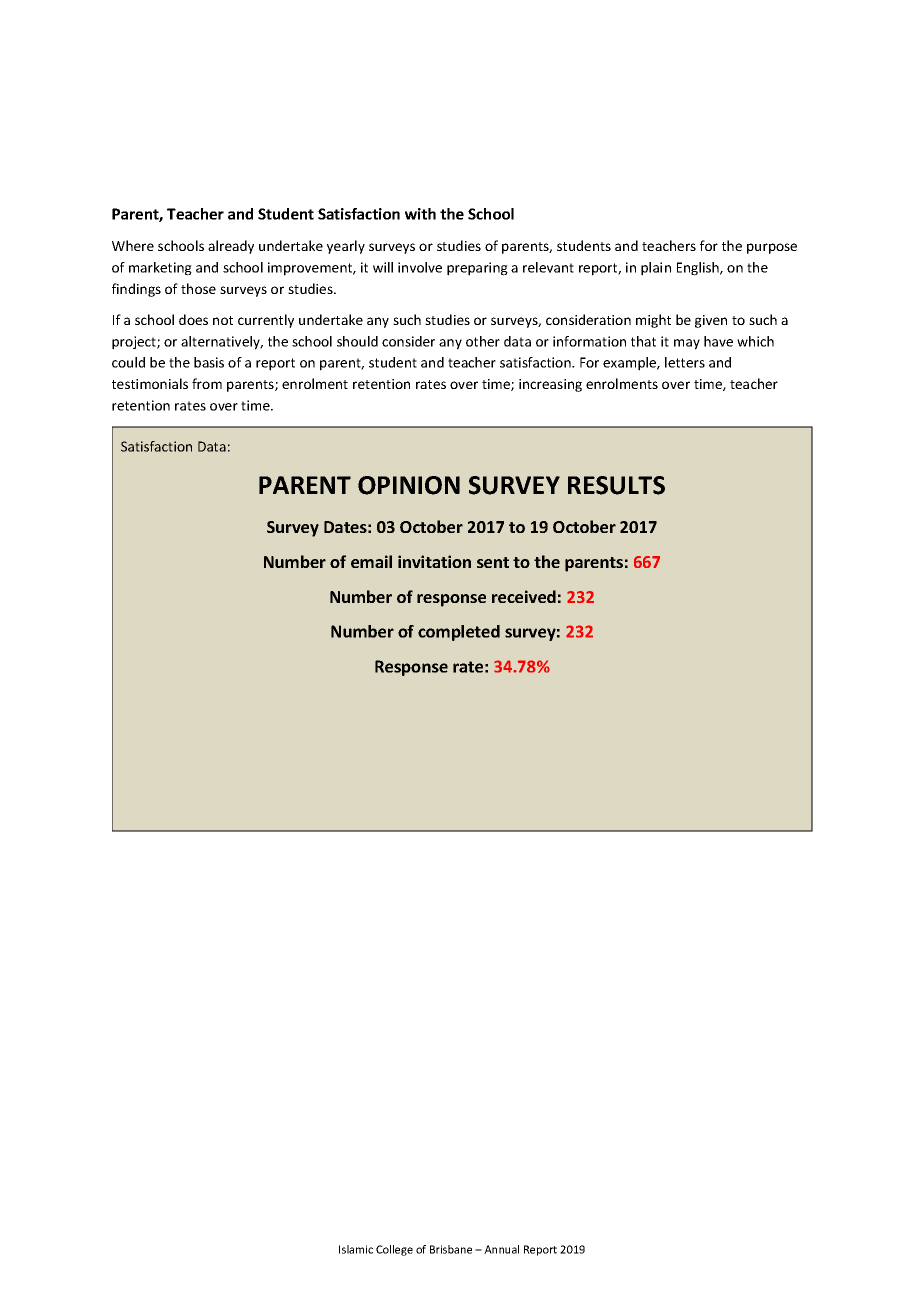  What do you see at coordinates (371, 561) in the screenshot?
I see `email` at bounding box center [371, 561].
